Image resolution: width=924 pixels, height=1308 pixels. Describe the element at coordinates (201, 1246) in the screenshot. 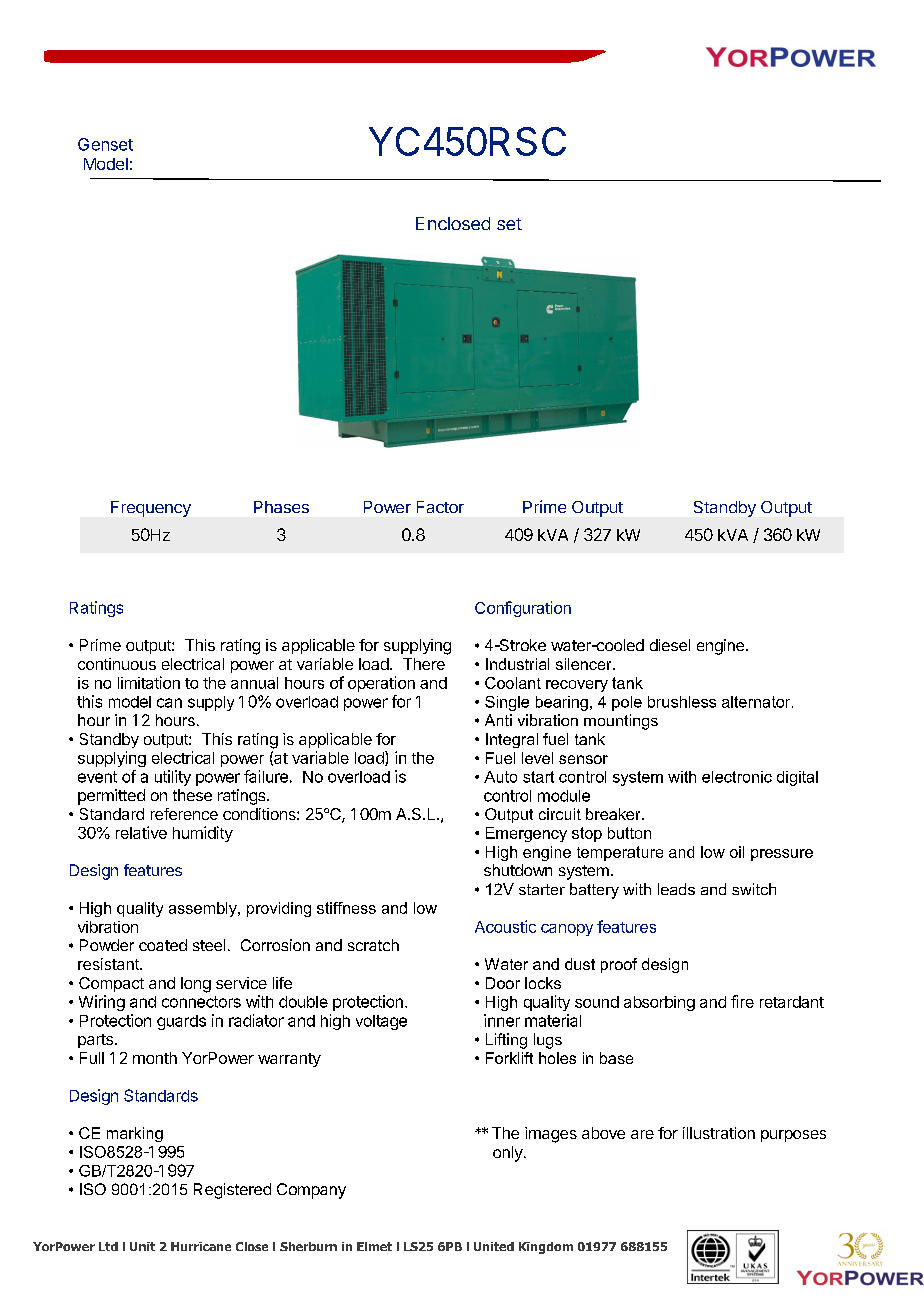

I see `Hurricane` at that location.
